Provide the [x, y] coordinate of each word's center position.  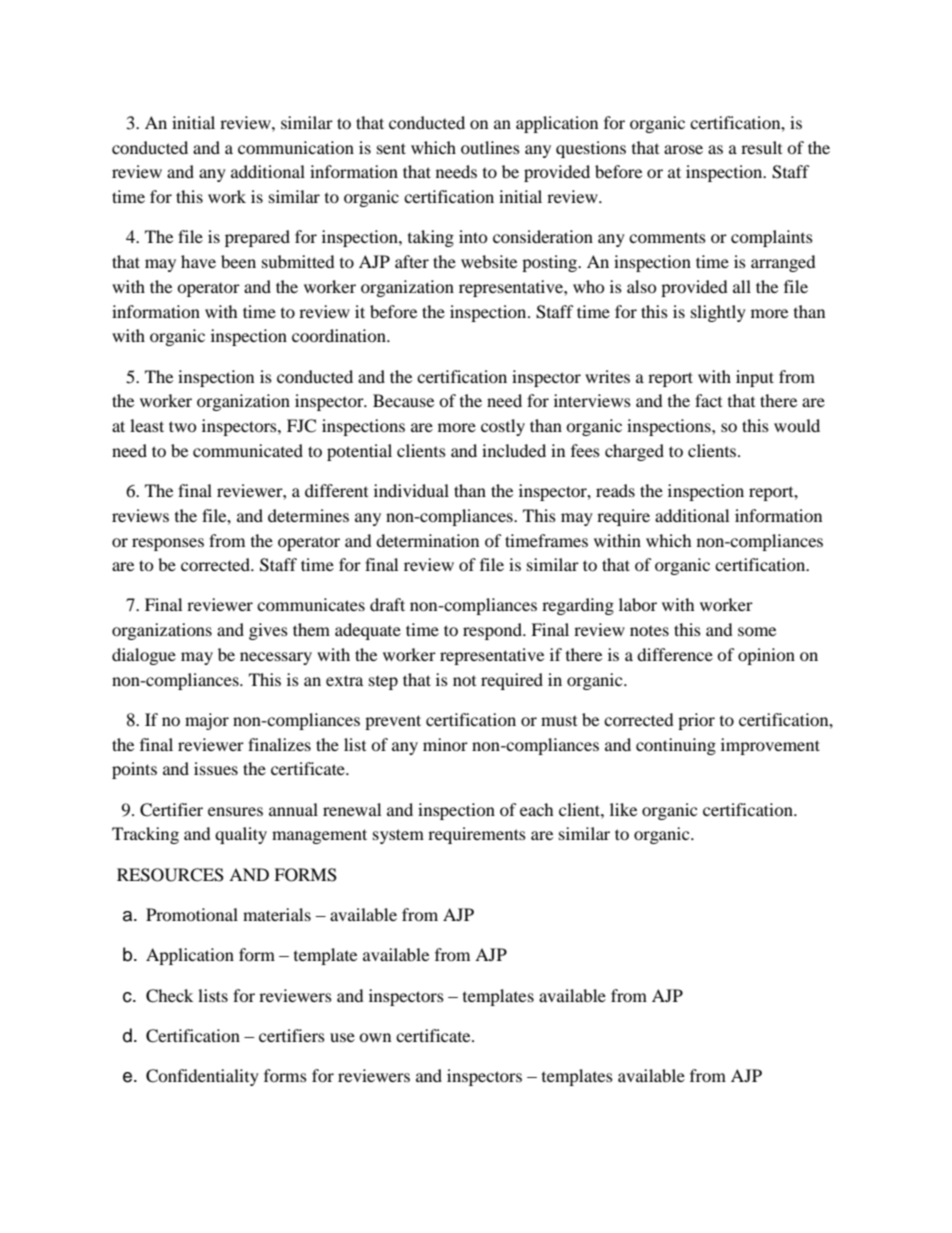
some [757, 631]
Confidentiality [202, 1077]
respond [493, 631]
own [375, 1037]
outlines [490, 147]
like [623, 809]
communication [296, 147]
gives [268, 631]
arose [683, 149]
